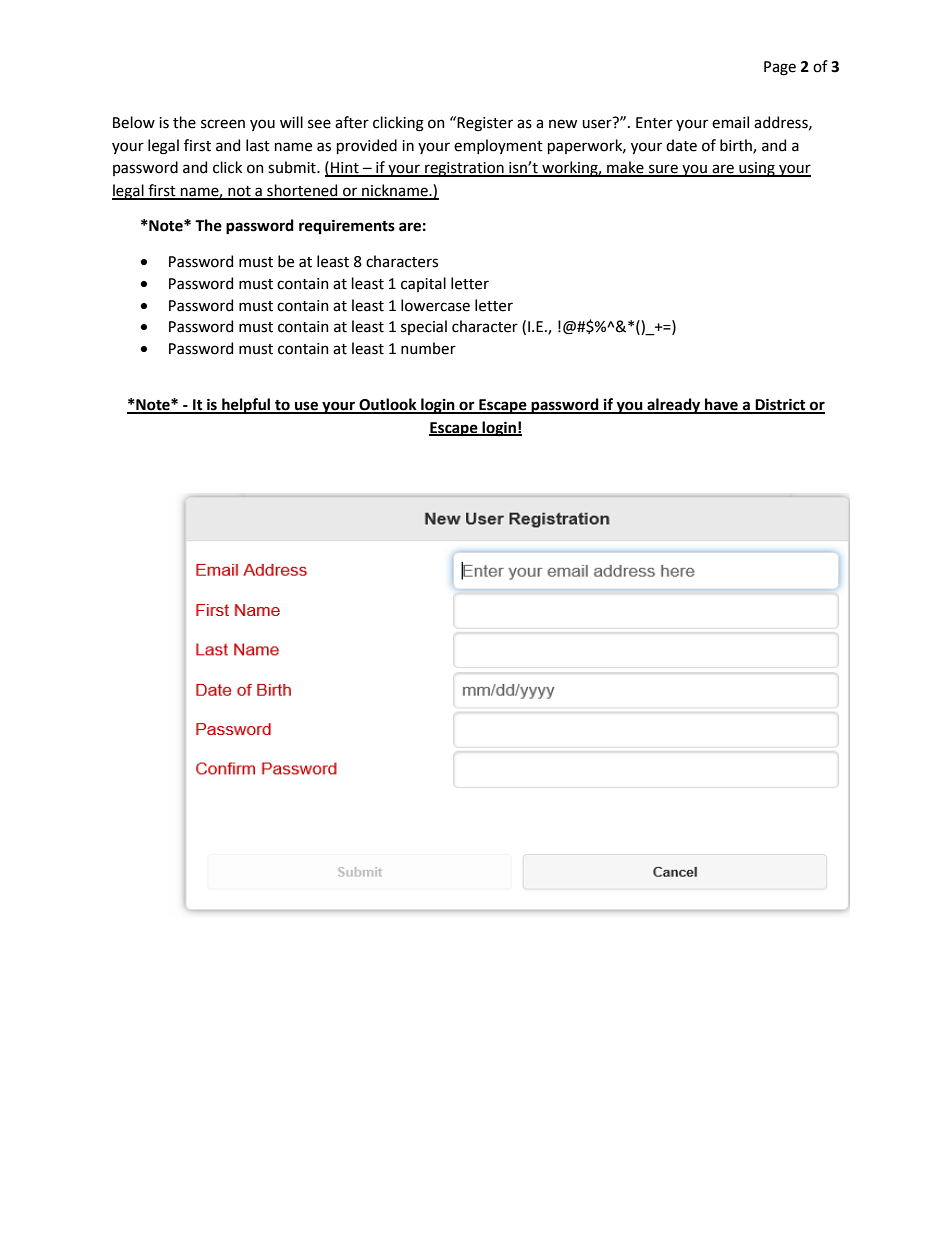 This image has height=1233, width=952. What do you see at coordinates (424, 327) in the image?
I see `special` at bounding box center [424, 327].
